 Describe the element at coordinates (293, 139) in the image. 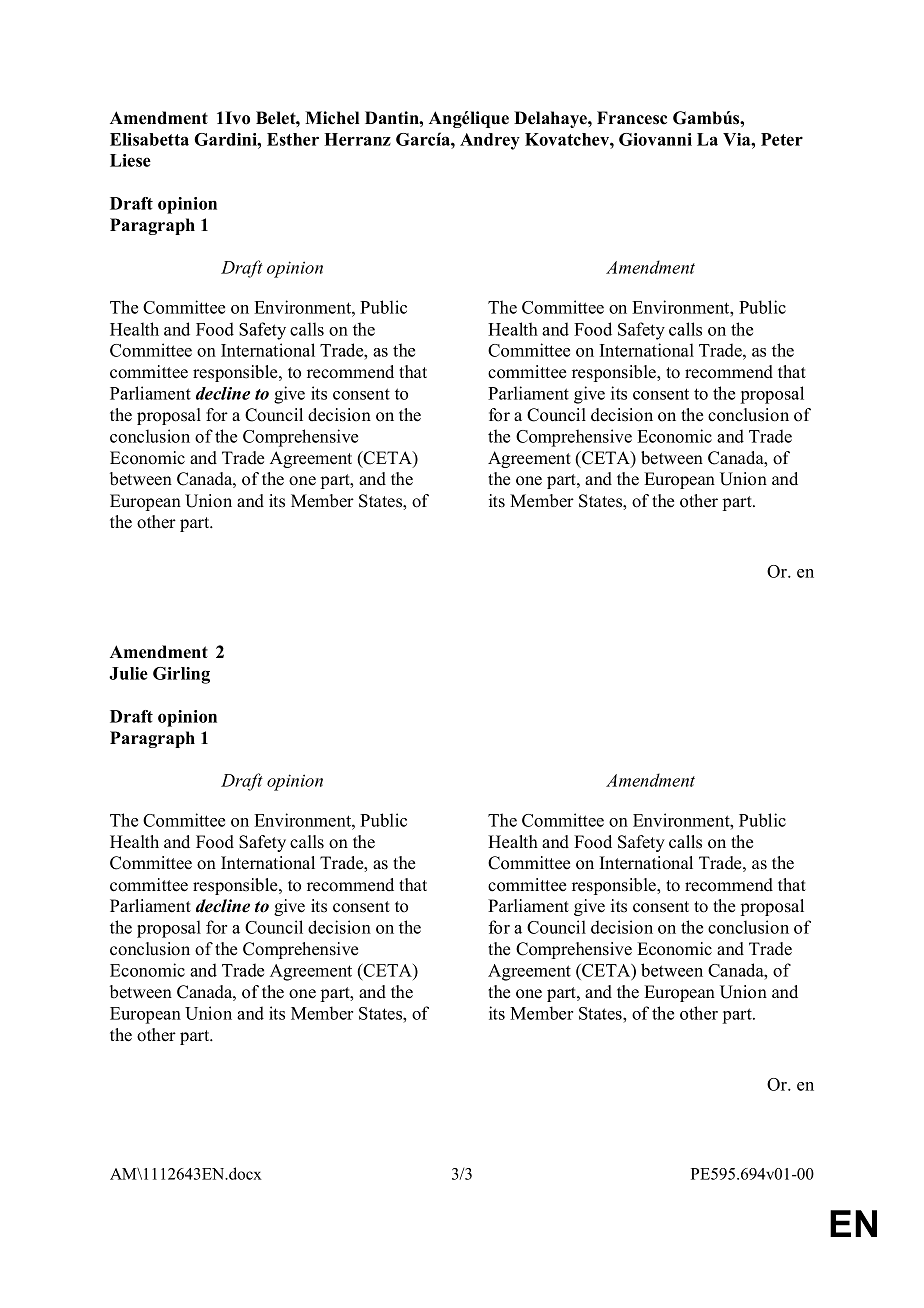

I see `Esther` at that location.
